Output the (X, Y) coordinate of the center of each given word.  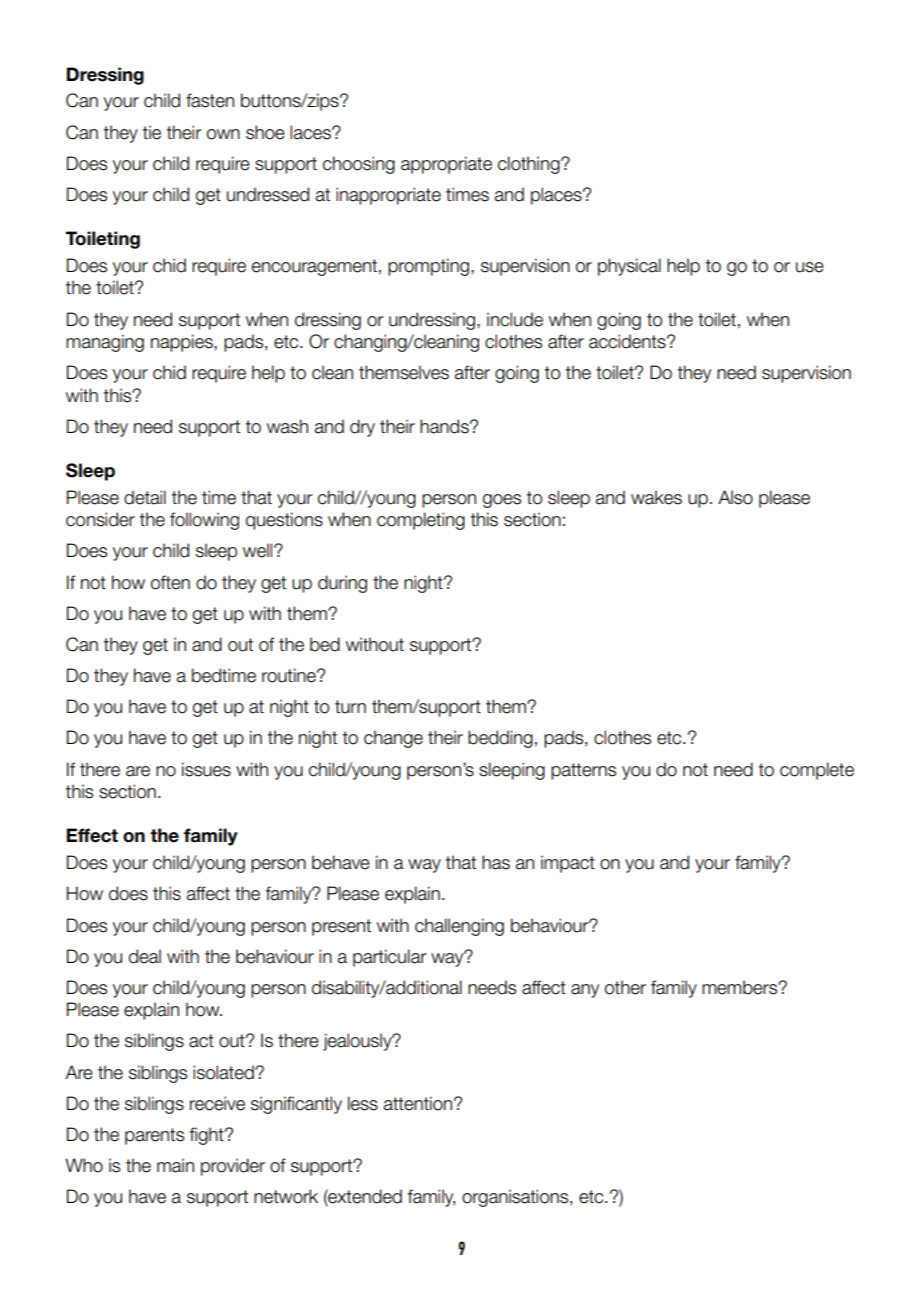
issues (206, 769)
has (496, 862)
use (810, 267)
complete (817, 771)
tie (152, 132)
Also (735, 497)
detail (145, 497)
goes (502, 501)
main (175, 1165)
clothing (530, 165)
